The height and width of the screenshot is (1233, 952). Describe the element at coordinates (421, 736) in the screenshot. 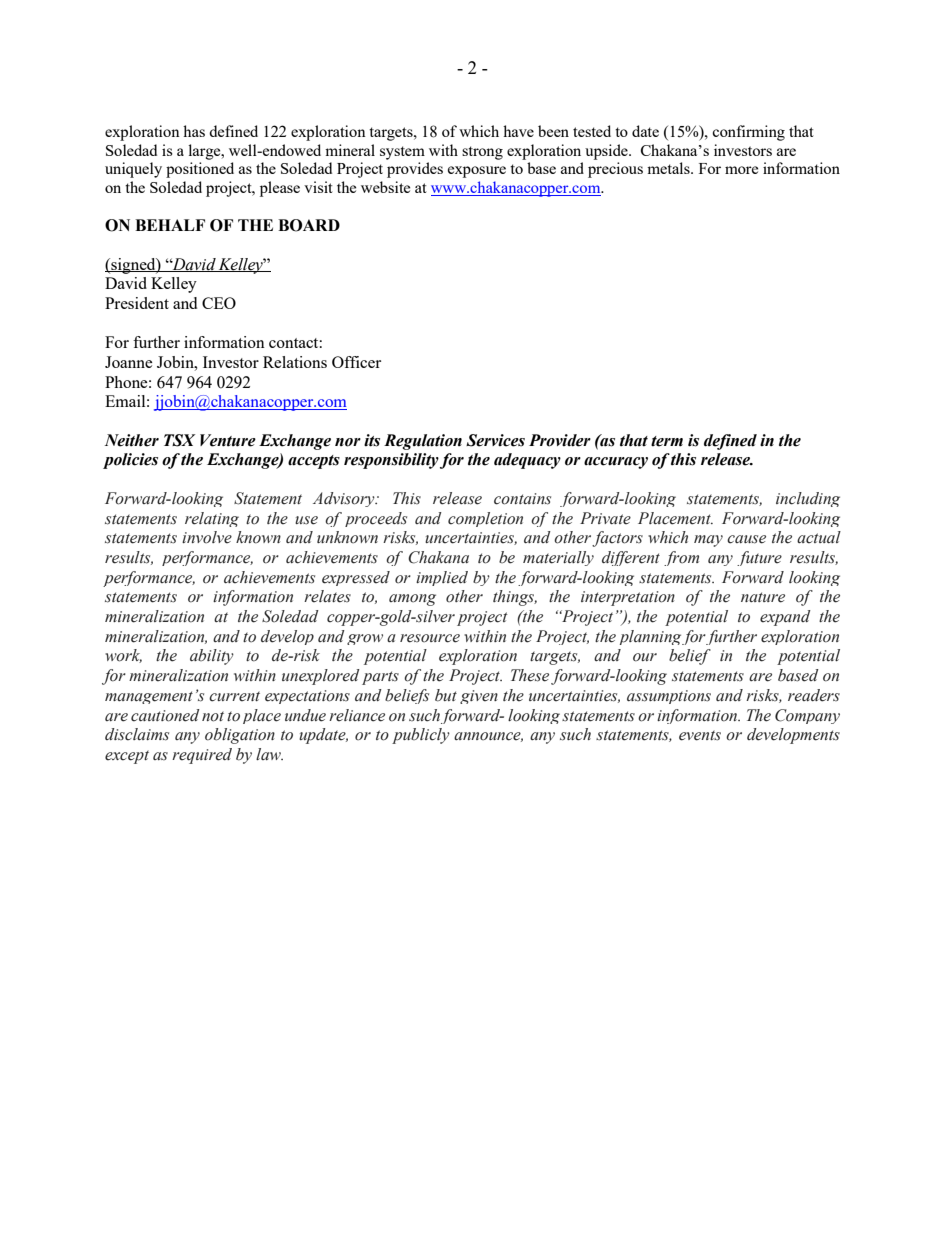

I see `publicly` at that location.
